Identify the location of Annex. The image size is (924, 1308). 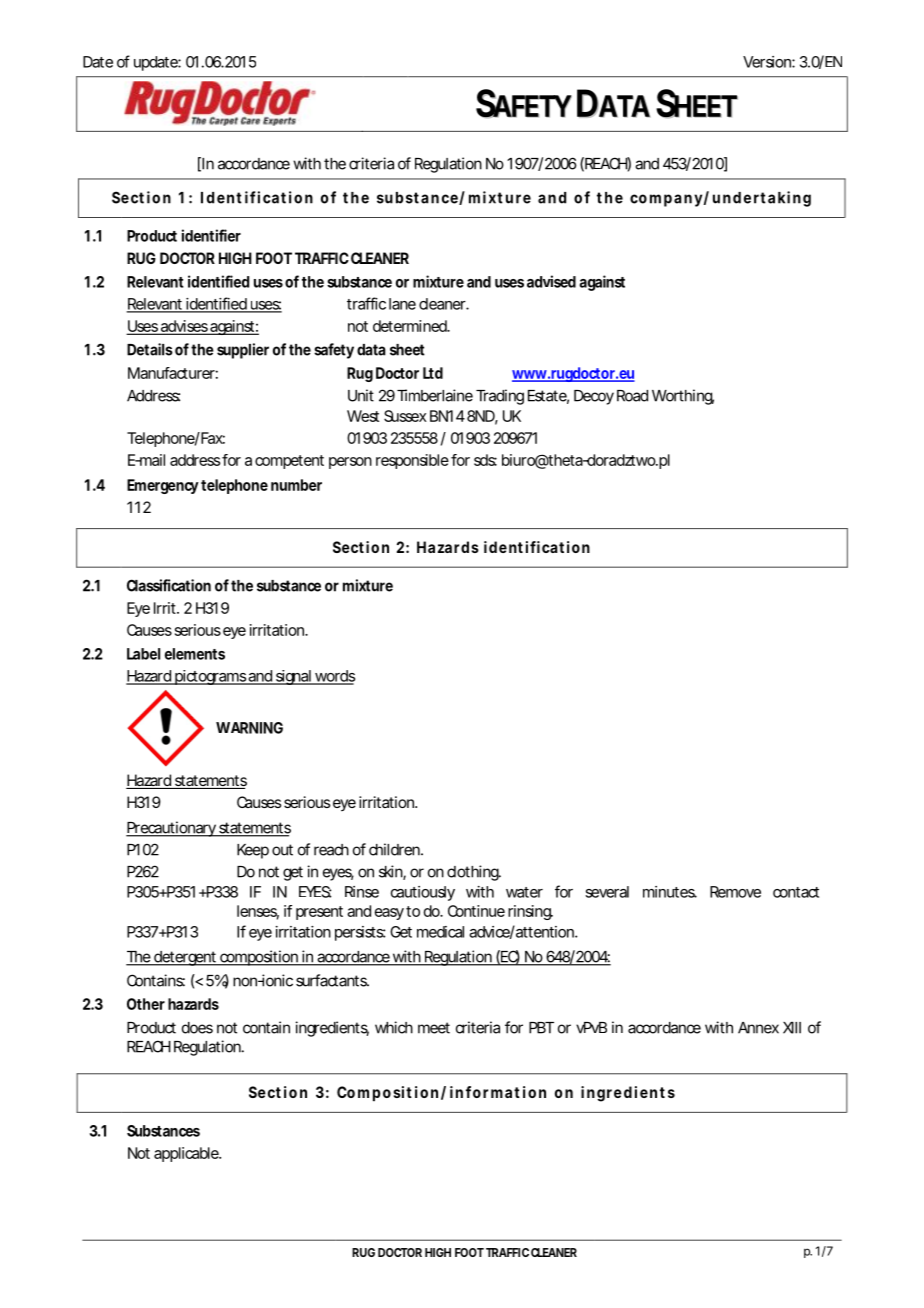
(758, 1028).
